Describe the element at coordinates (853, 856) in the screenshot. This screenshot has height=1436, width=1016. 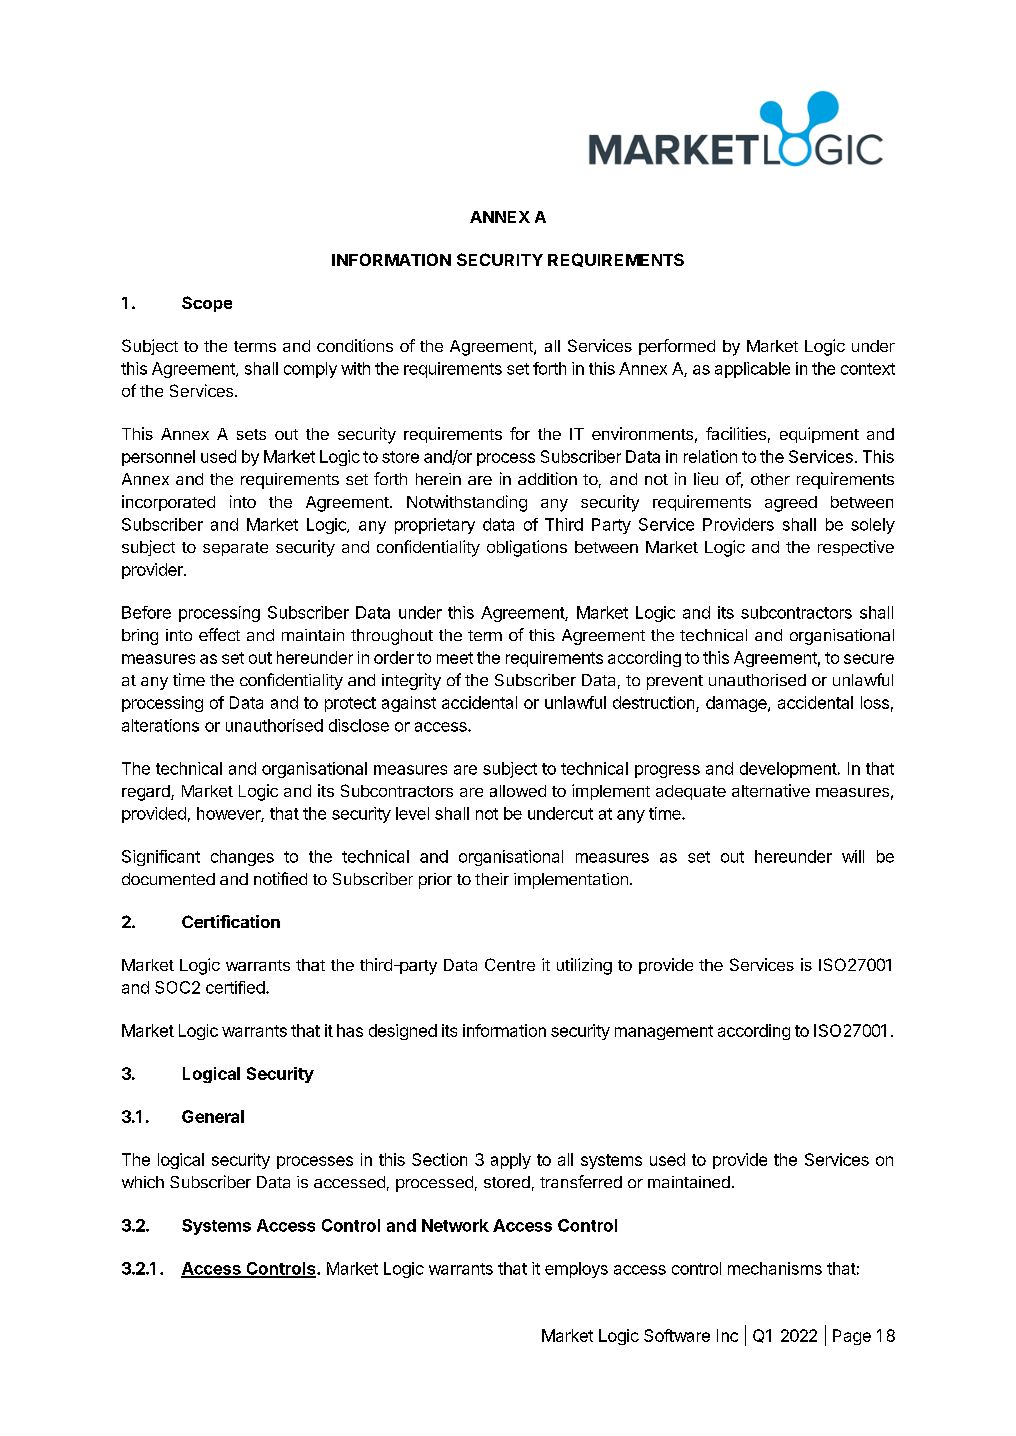
I see `will` at that location.
